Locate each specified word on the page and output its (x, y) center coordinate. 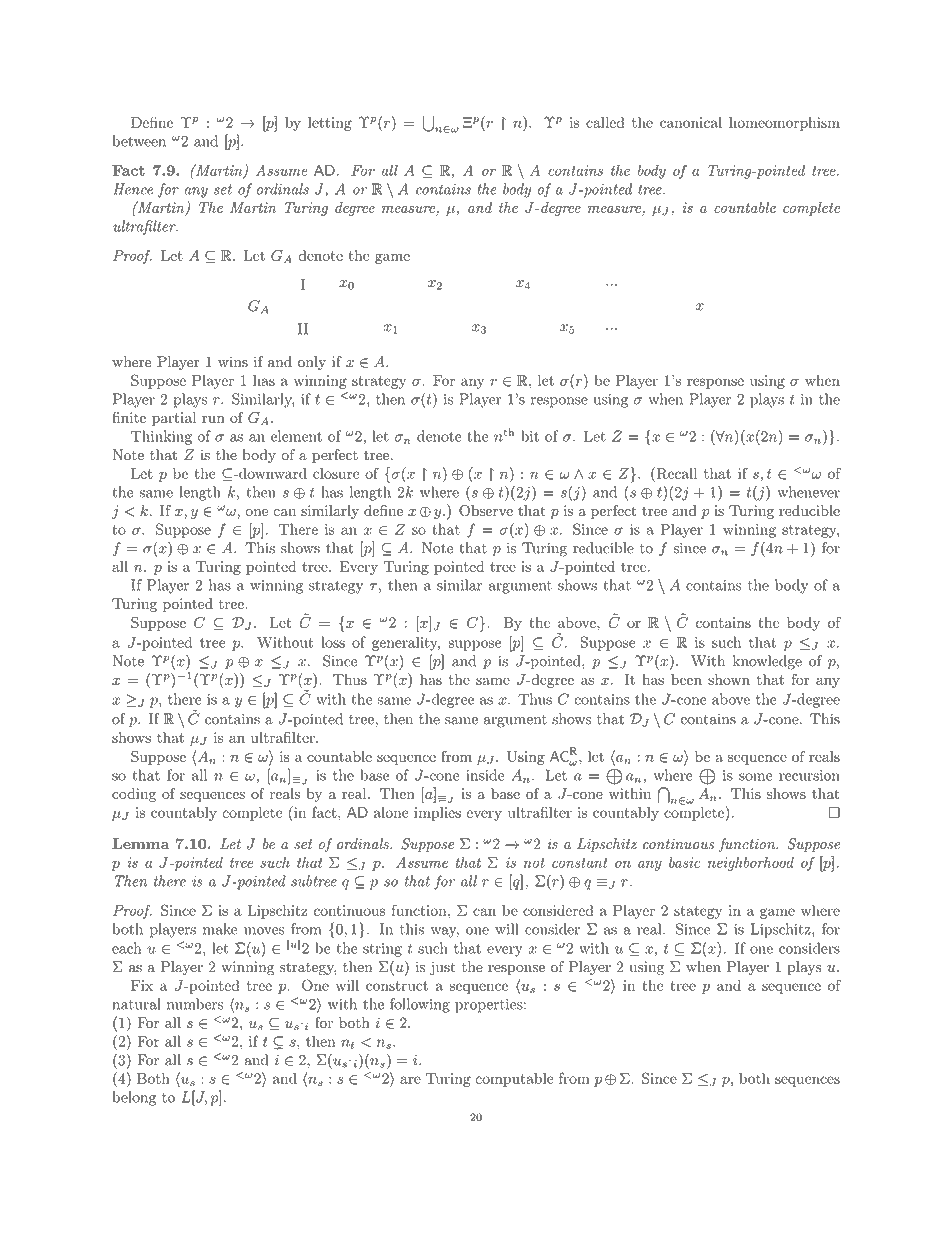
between (139, 141)
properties (489, 1006)
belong (134, 1098)
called (605, 122)
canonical (691, 122)
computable (514, 1080)
